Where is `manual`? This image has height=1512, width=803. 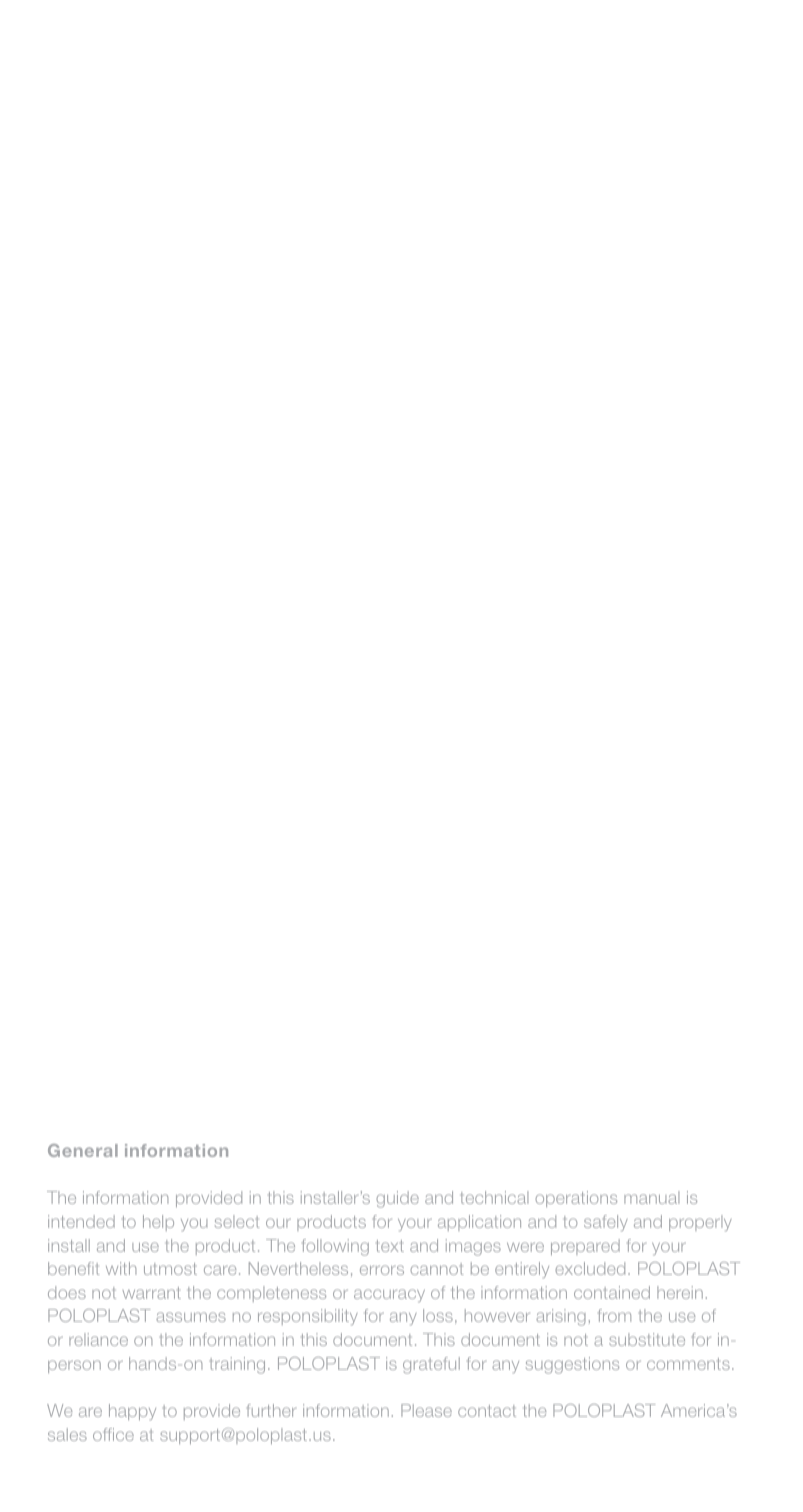
manual is located at coordinates (651, 1197).
